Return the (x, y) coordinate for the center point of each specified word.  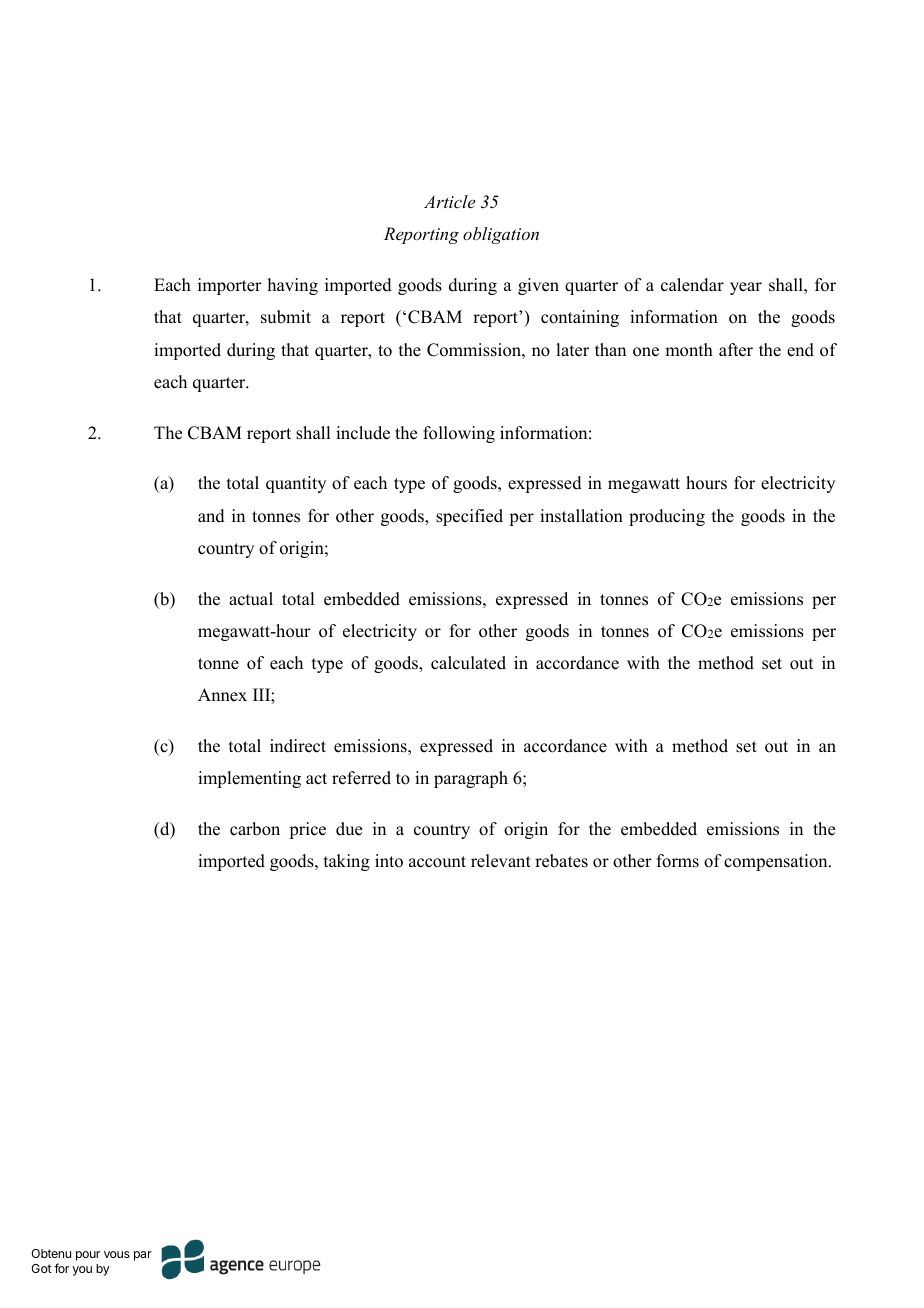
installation (581, 516)
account (437, 862)
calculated (468, 663)
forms (678, 861)
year (746, 288)
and (211, 516)
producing (667, 517)
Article (449, 201)
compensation (777, 862)
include (363, 433)
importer (230, 286)
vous (117, 1254)
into (389, 861)
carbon (255, 829)
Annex (222, 695)
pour (88, 1256)
